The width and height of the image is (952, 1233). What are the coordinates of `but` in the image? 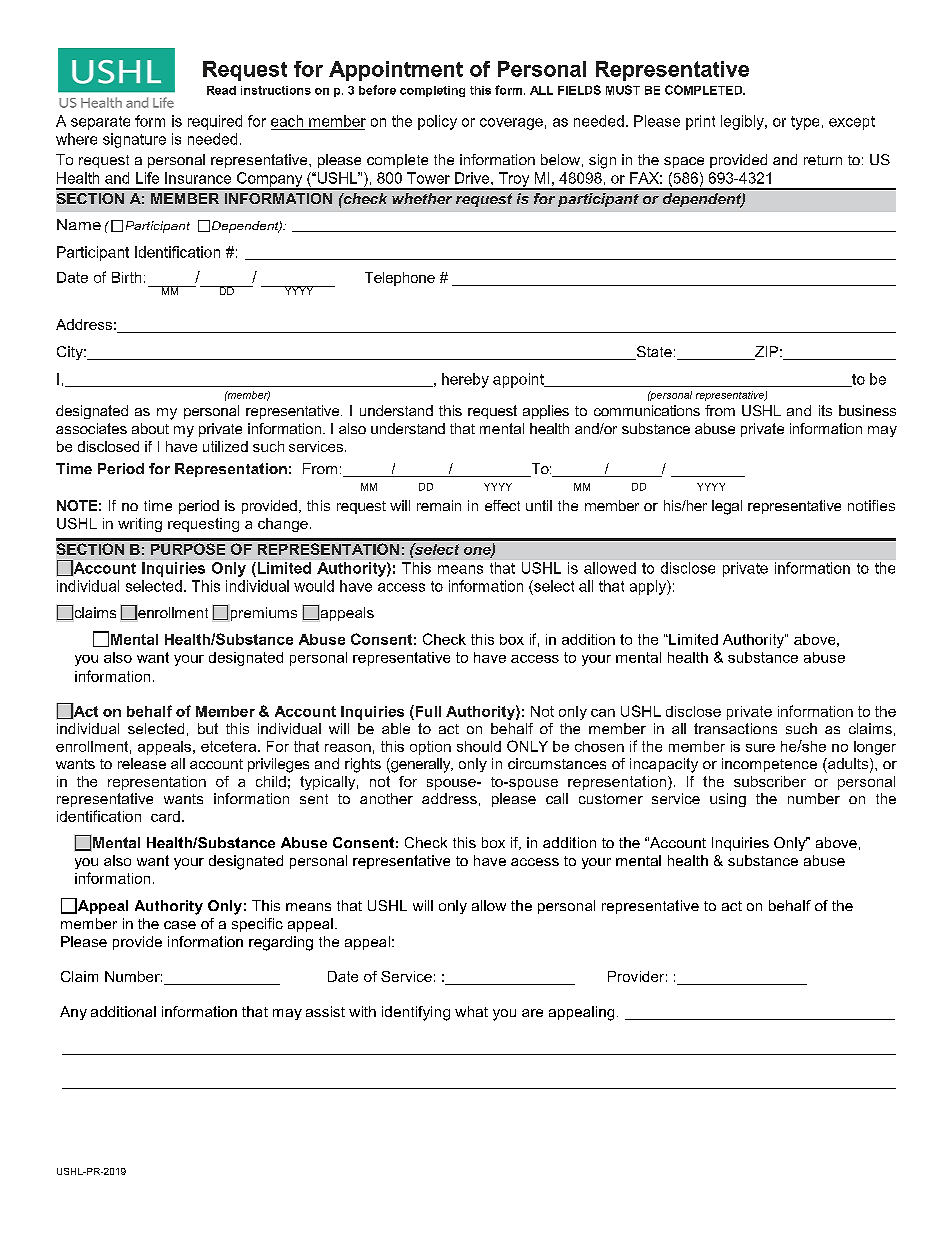 It's located at (208, 728).
